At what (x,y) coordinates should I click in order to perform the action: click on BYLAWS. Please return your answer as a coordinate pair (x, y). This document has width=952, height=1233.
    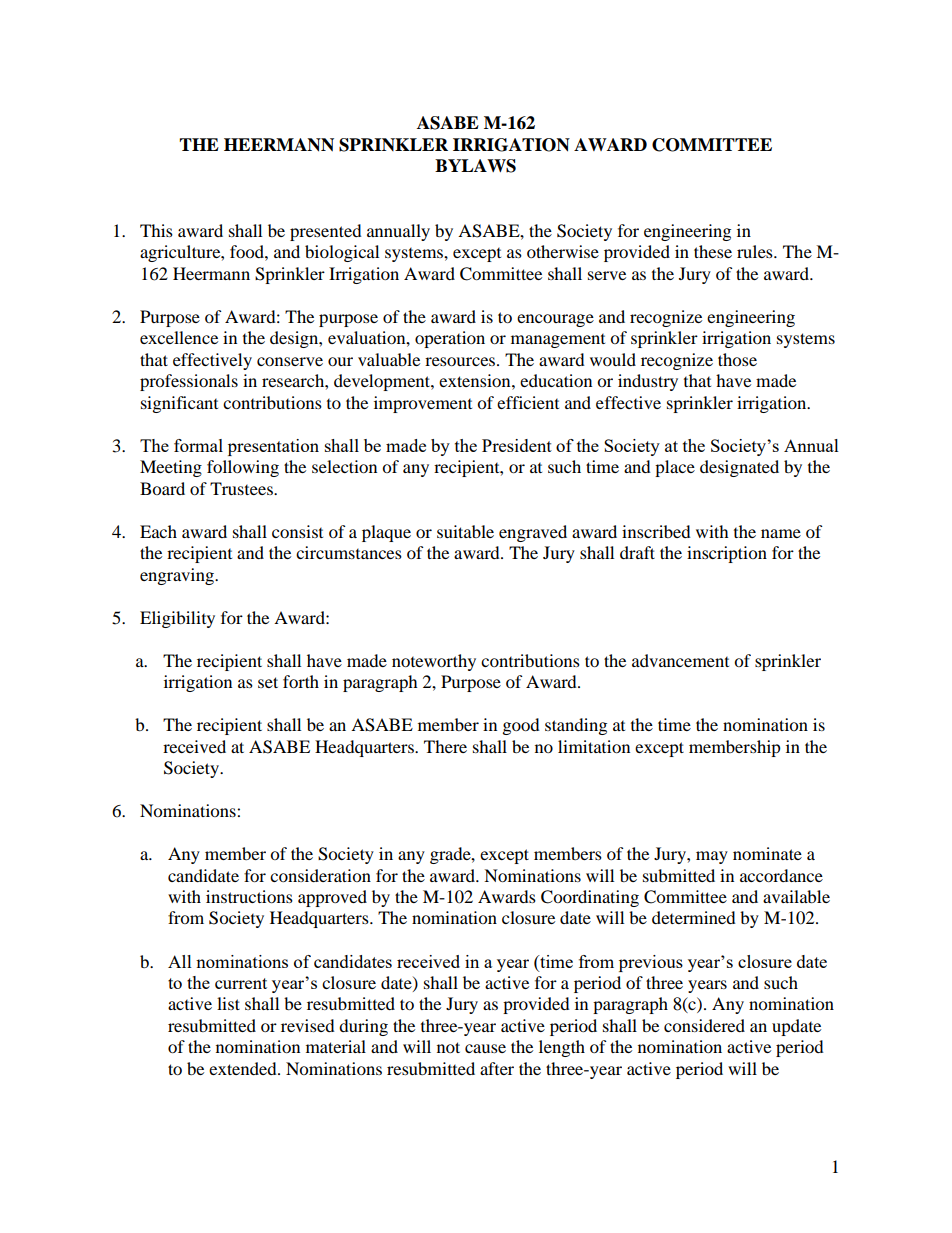
    Looking at the image, I should click on (475, 166).
